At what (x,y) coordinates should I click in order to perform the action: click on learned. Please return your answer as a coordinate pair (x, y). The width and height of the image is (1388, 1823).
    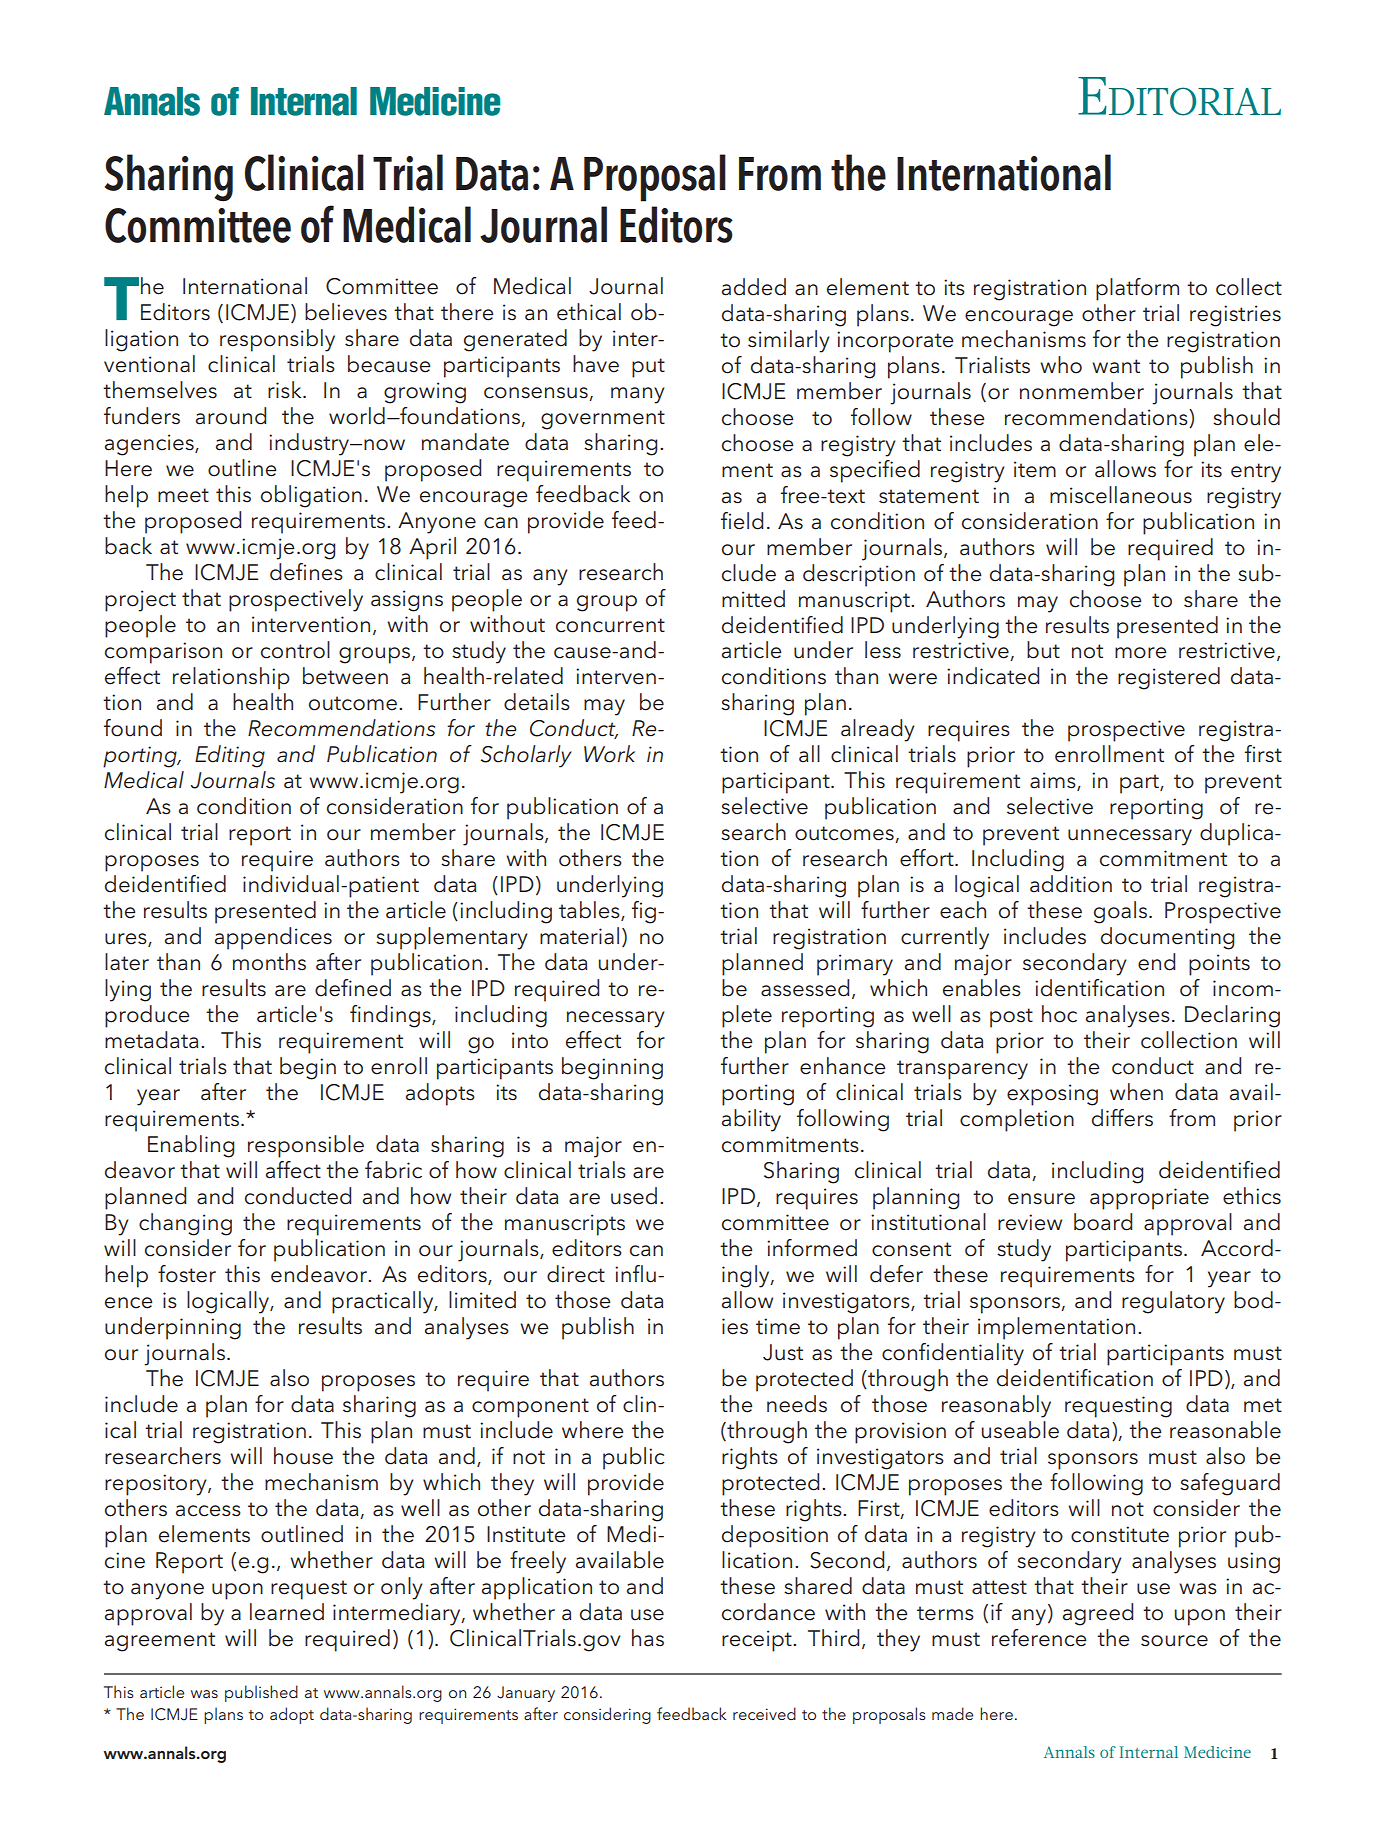
    Looking at the image, I should click on (287, 1612).
